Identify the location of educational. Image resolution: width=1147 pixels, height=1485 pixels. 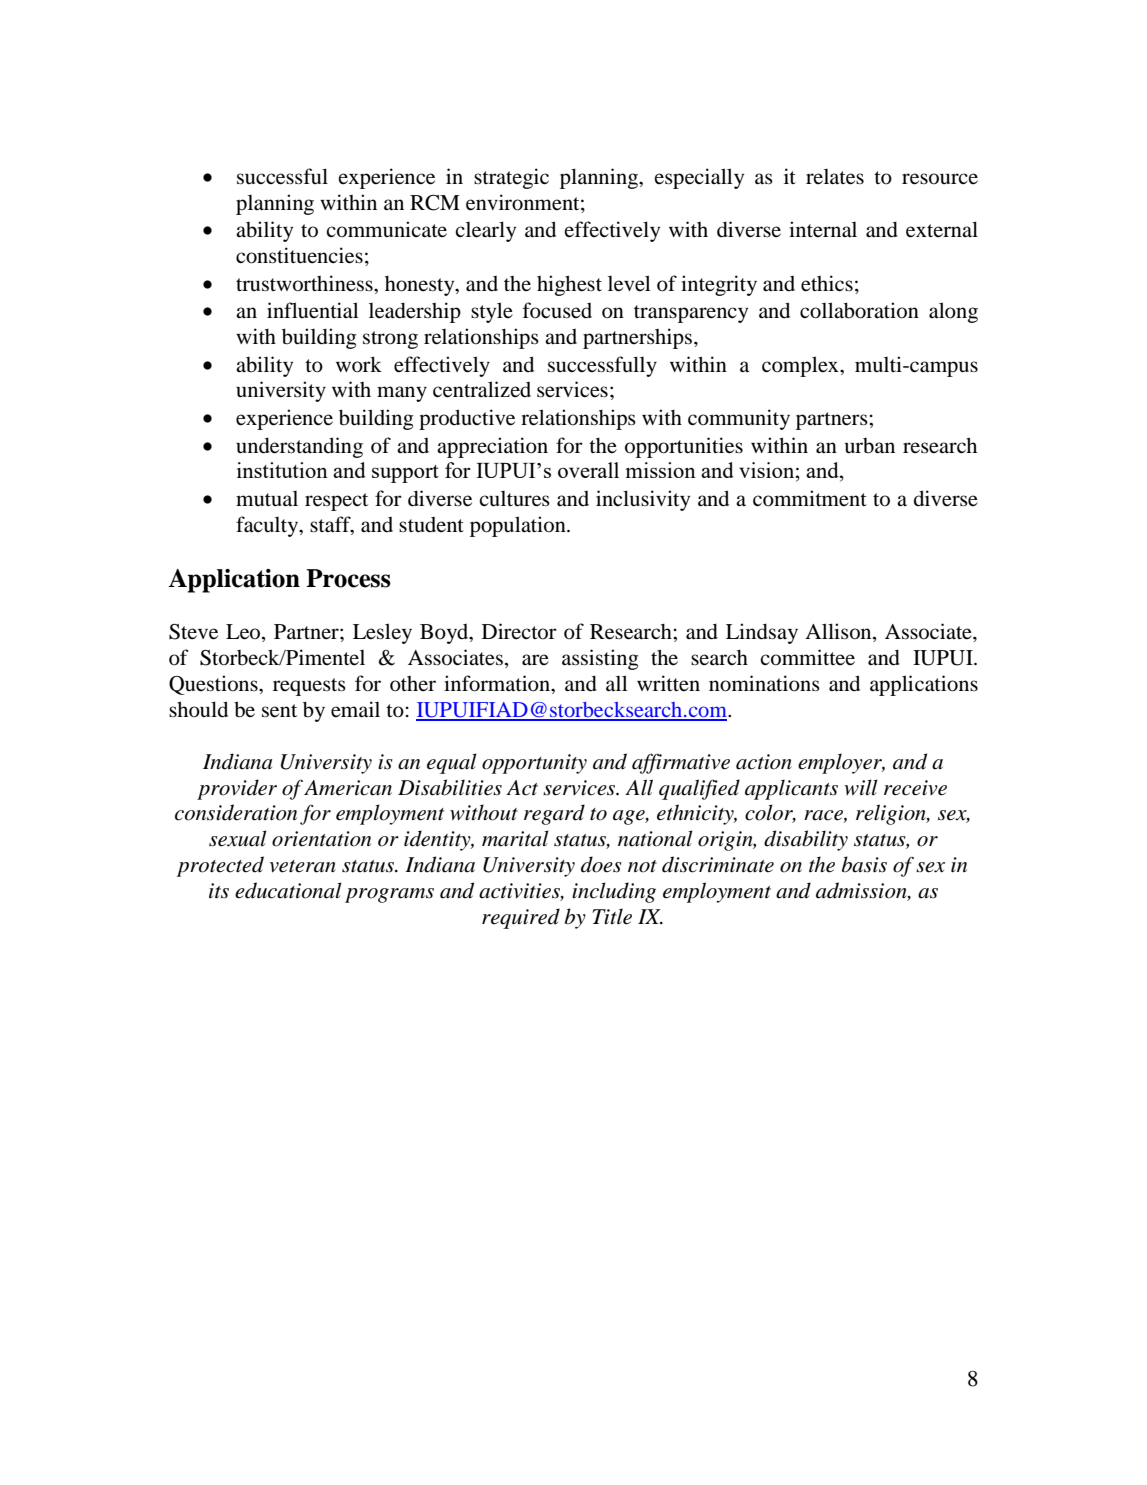
(288, 890).
